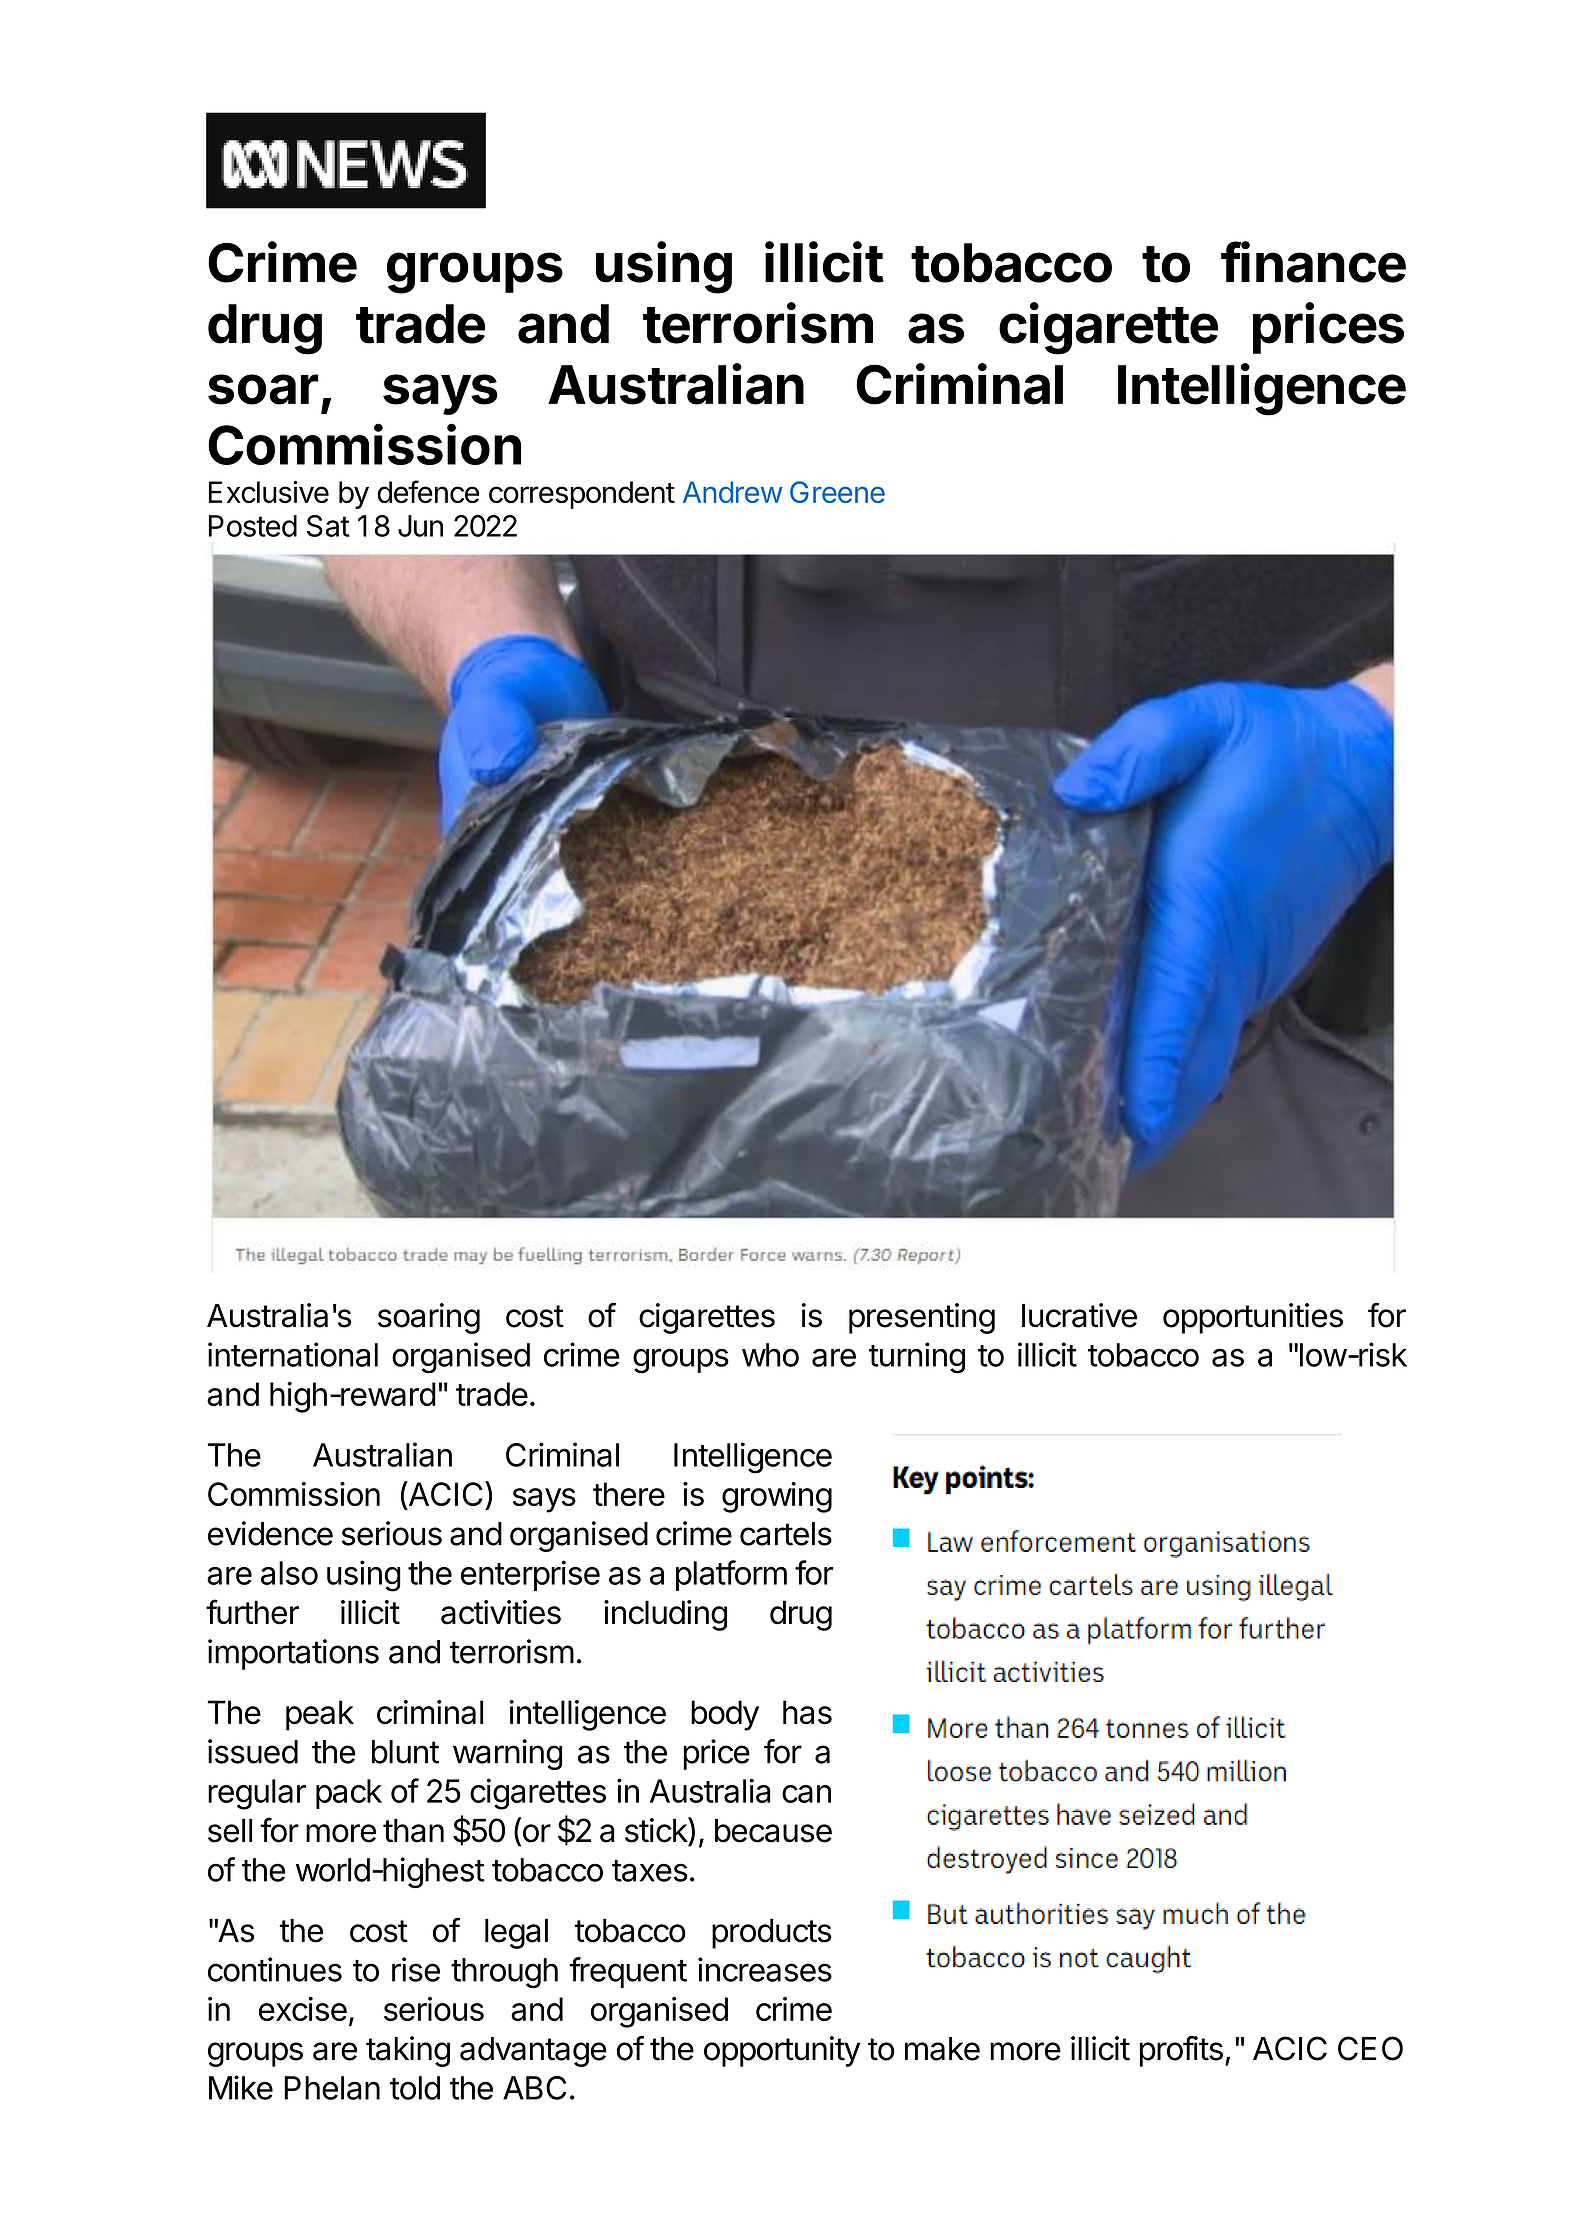 This screenshot has width=1574, height=2227. Describe the element at coordinates (293, 1354) in the screenshot. I see `international` at that location.
